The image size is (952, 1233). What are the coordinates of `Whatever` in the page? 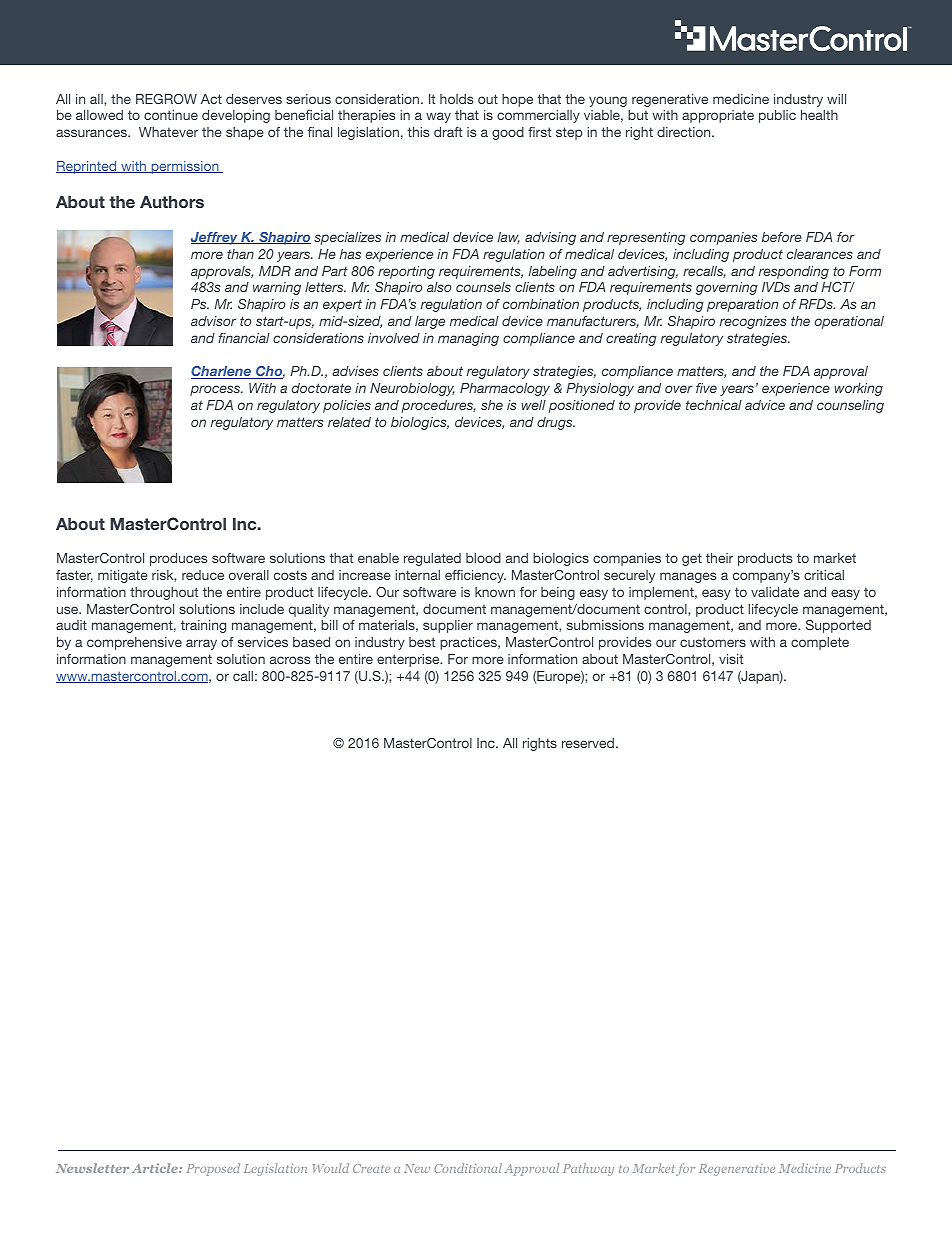 It's located at (168, 132).
